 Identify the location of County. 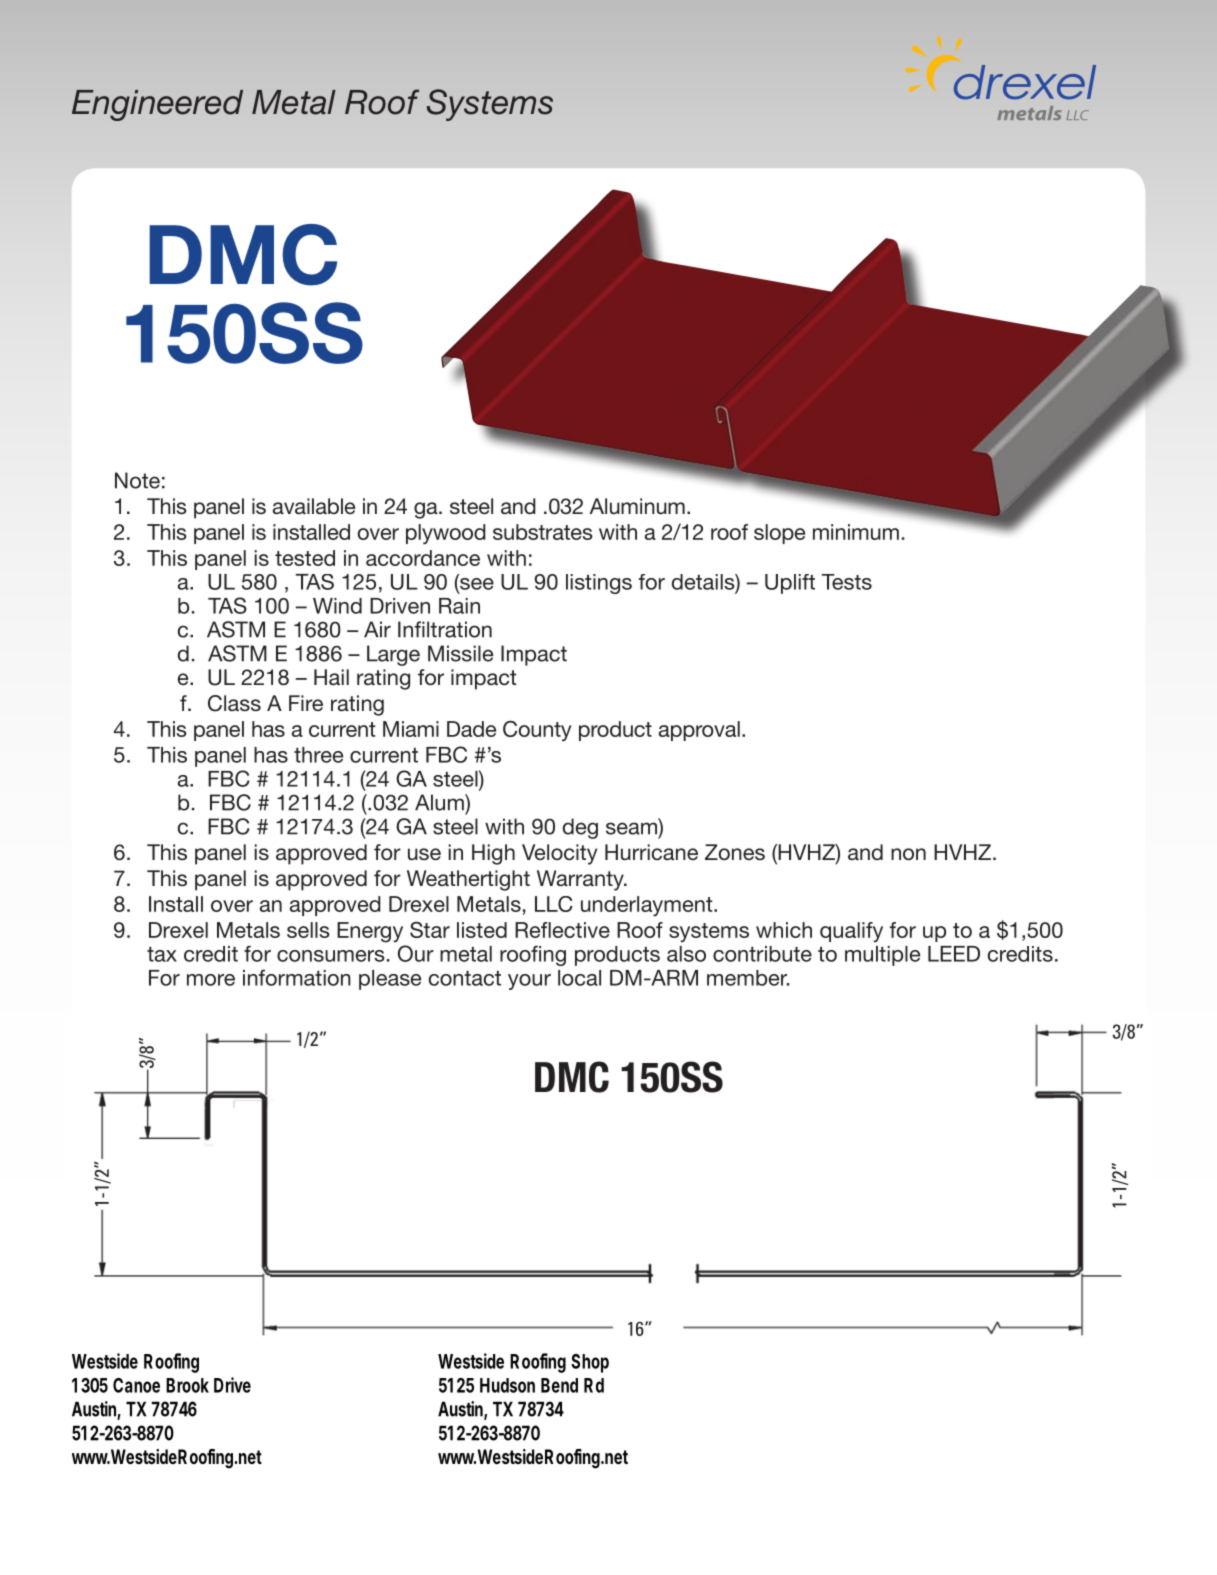
(537, 731).
